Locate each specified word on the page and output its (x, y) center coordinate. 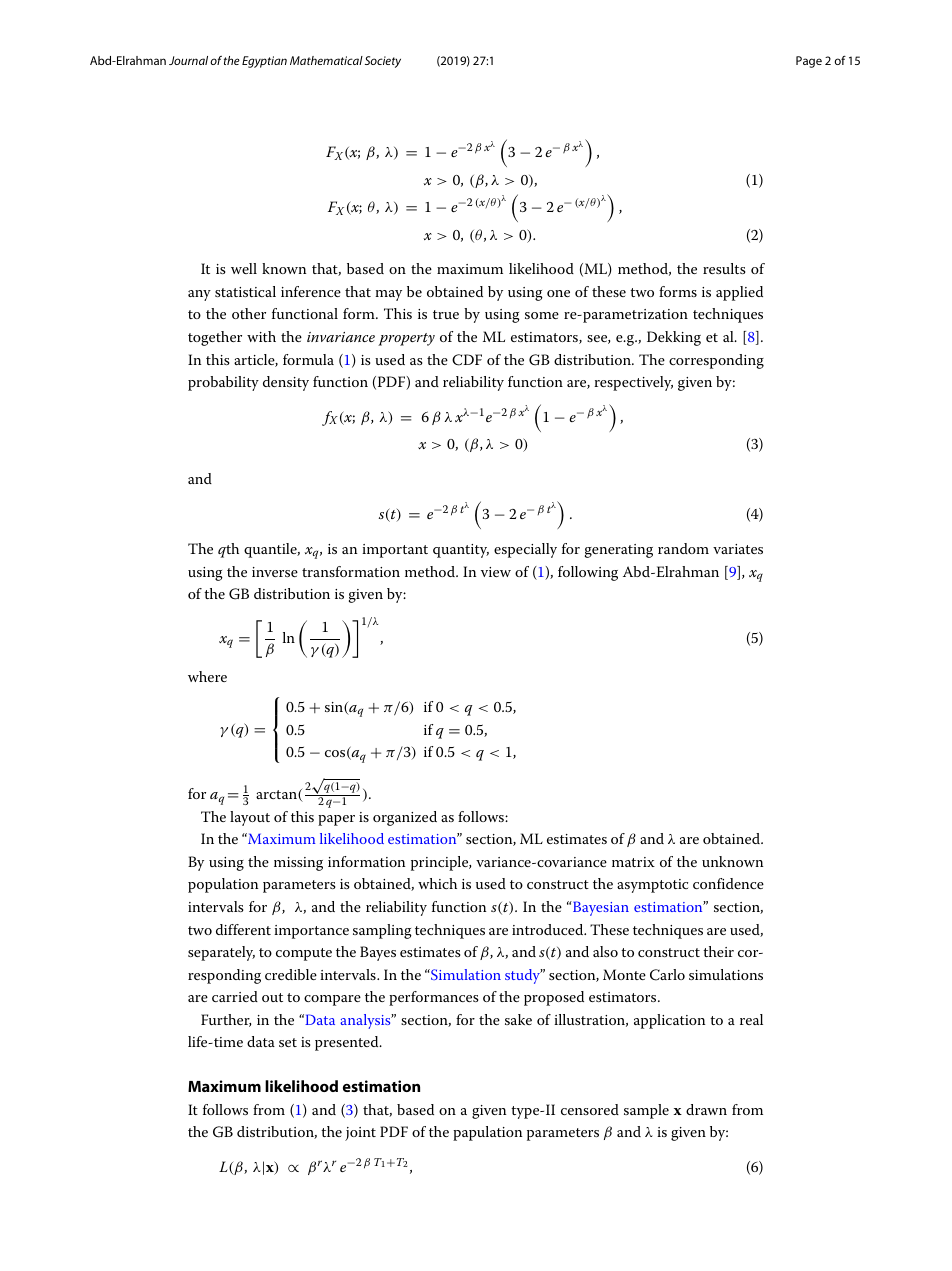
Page (809, 62)
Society (383, 62)
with (261, 336)
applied (739, 293)
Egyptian (264, 62)
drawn (706, 1109)
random (683, 548)
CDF (467, 360)
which (437, 883)
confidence (728, 883)
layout (250, 818)
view (496, 572)
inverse (275, 572)
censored (590, 1109)
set (288, 1042)
